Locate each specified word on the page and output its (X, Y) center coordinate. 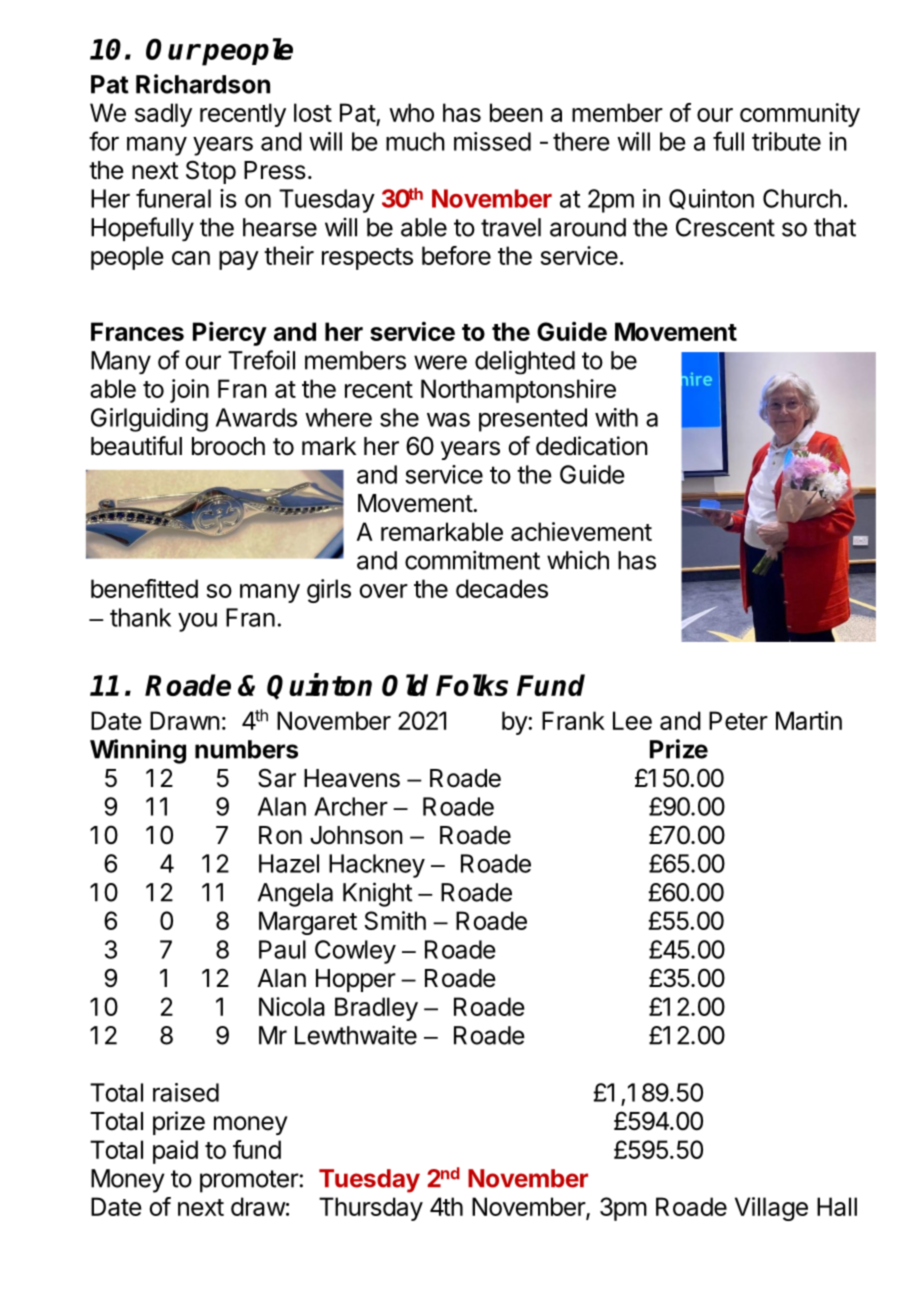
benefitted (144, 588)
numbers (246, 749)
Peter (738, 720)
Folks (472, 685)
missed (492, 141)
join (189, 391)
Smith (395, 920)
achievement (581, 531)
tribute (786, 141)
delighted (525, 362)
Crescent (725, 227)
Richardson (203, 84)
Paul (282, 949)
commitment (472, 560)
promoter (249, 1181)
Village (771, 1209)
